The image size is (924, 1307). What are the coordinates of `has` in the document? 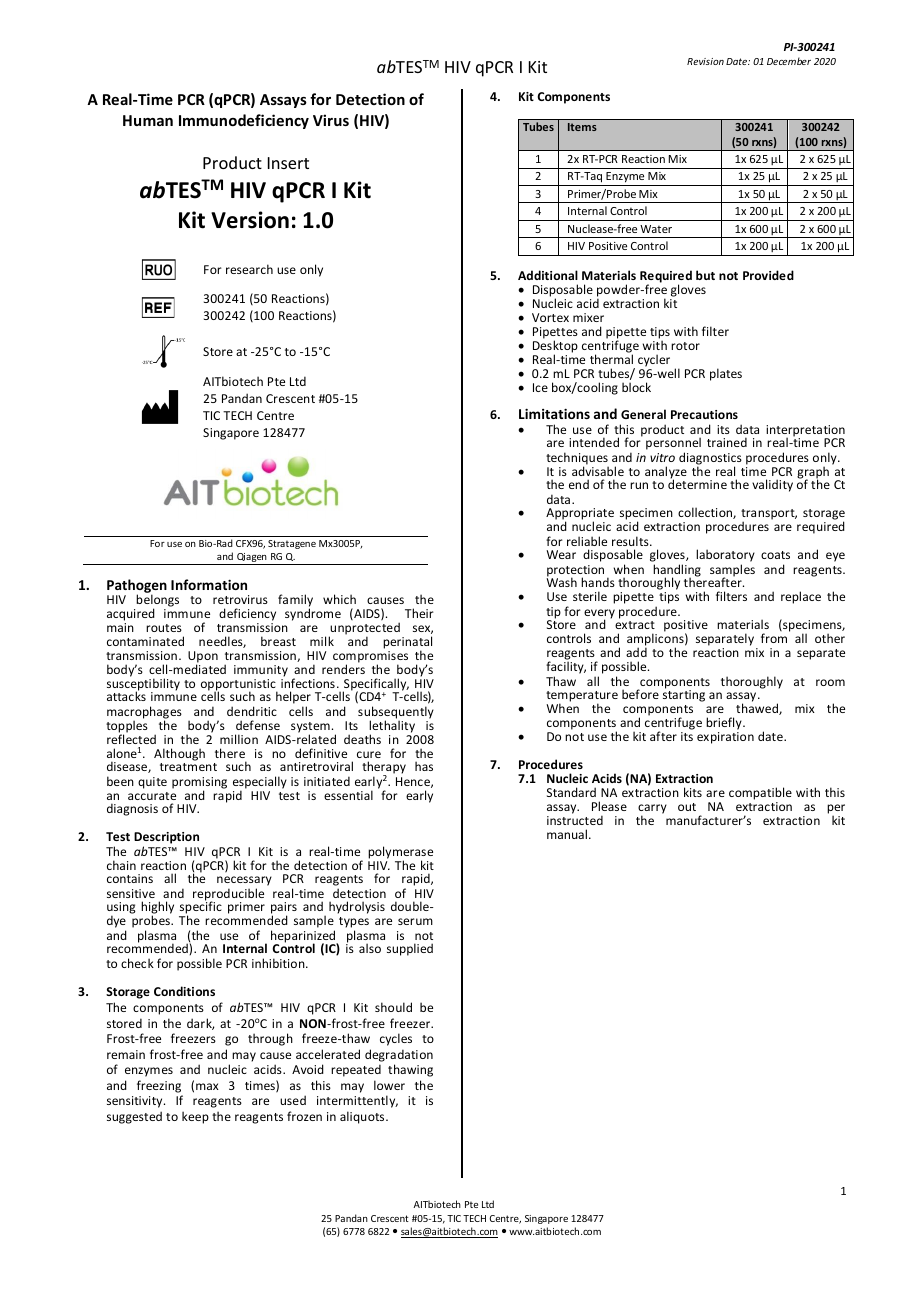 It's located at (424, 766).
